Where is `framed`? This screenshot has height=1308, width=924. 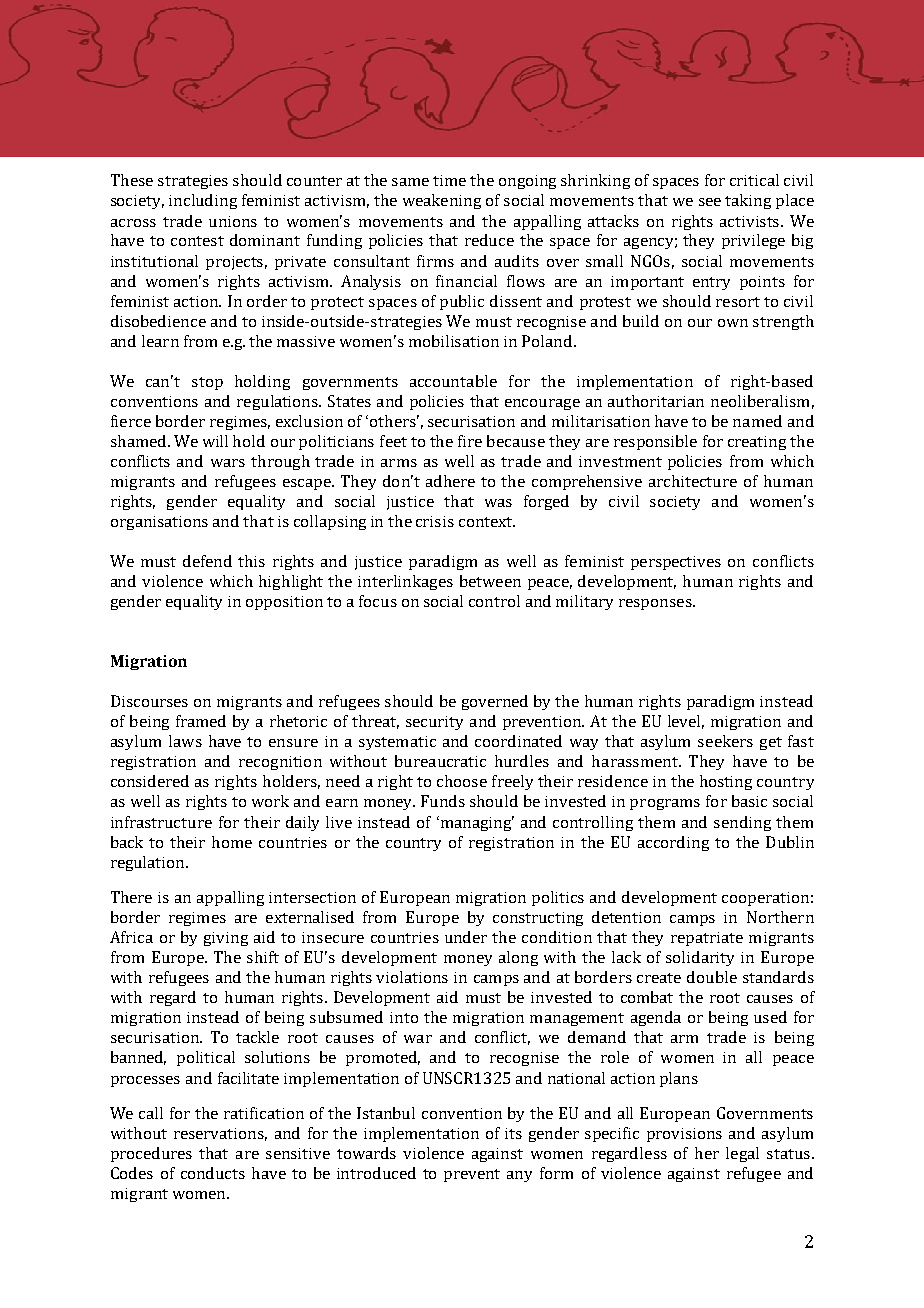 framed is located at coordinates (201, 721).
